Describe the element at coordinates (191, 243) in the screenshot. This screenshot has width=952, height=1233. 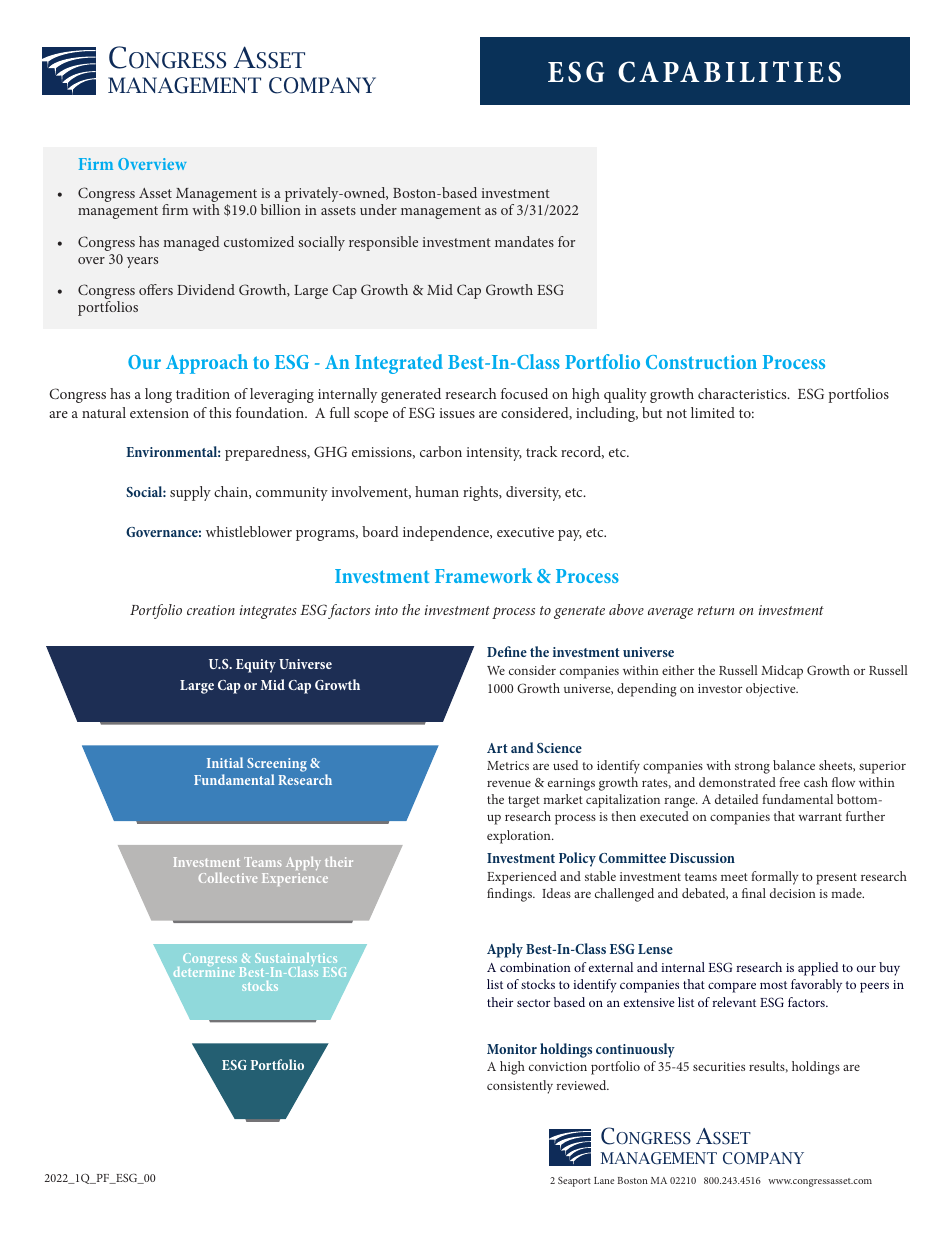
I see `managed` at that location.
